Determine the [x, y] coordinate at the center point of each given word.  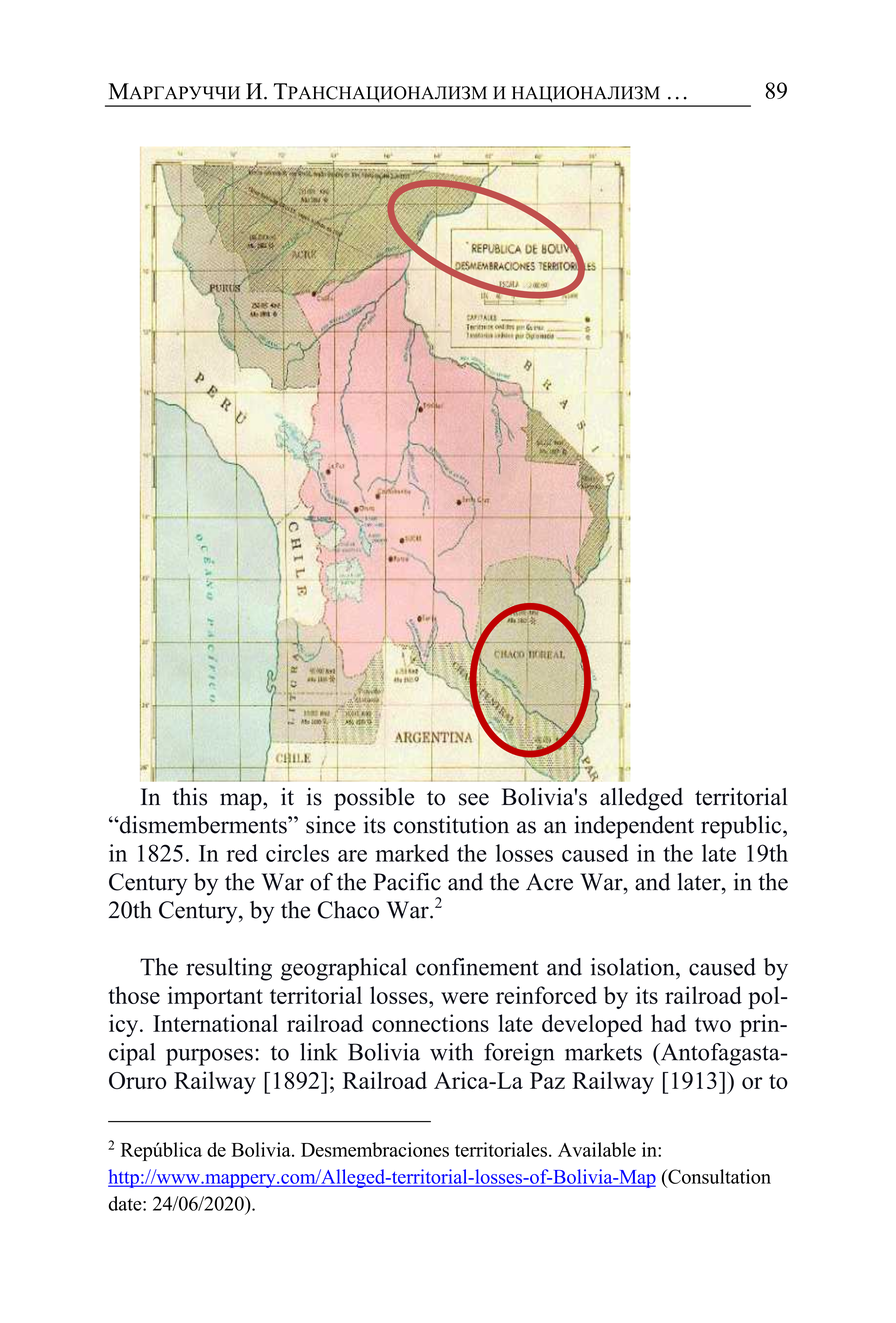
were [465, 998]
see [474, 799]
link [319, 1052]
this [189, 797]
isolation [634, 967]
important [215, 997]
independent [634, 827]
